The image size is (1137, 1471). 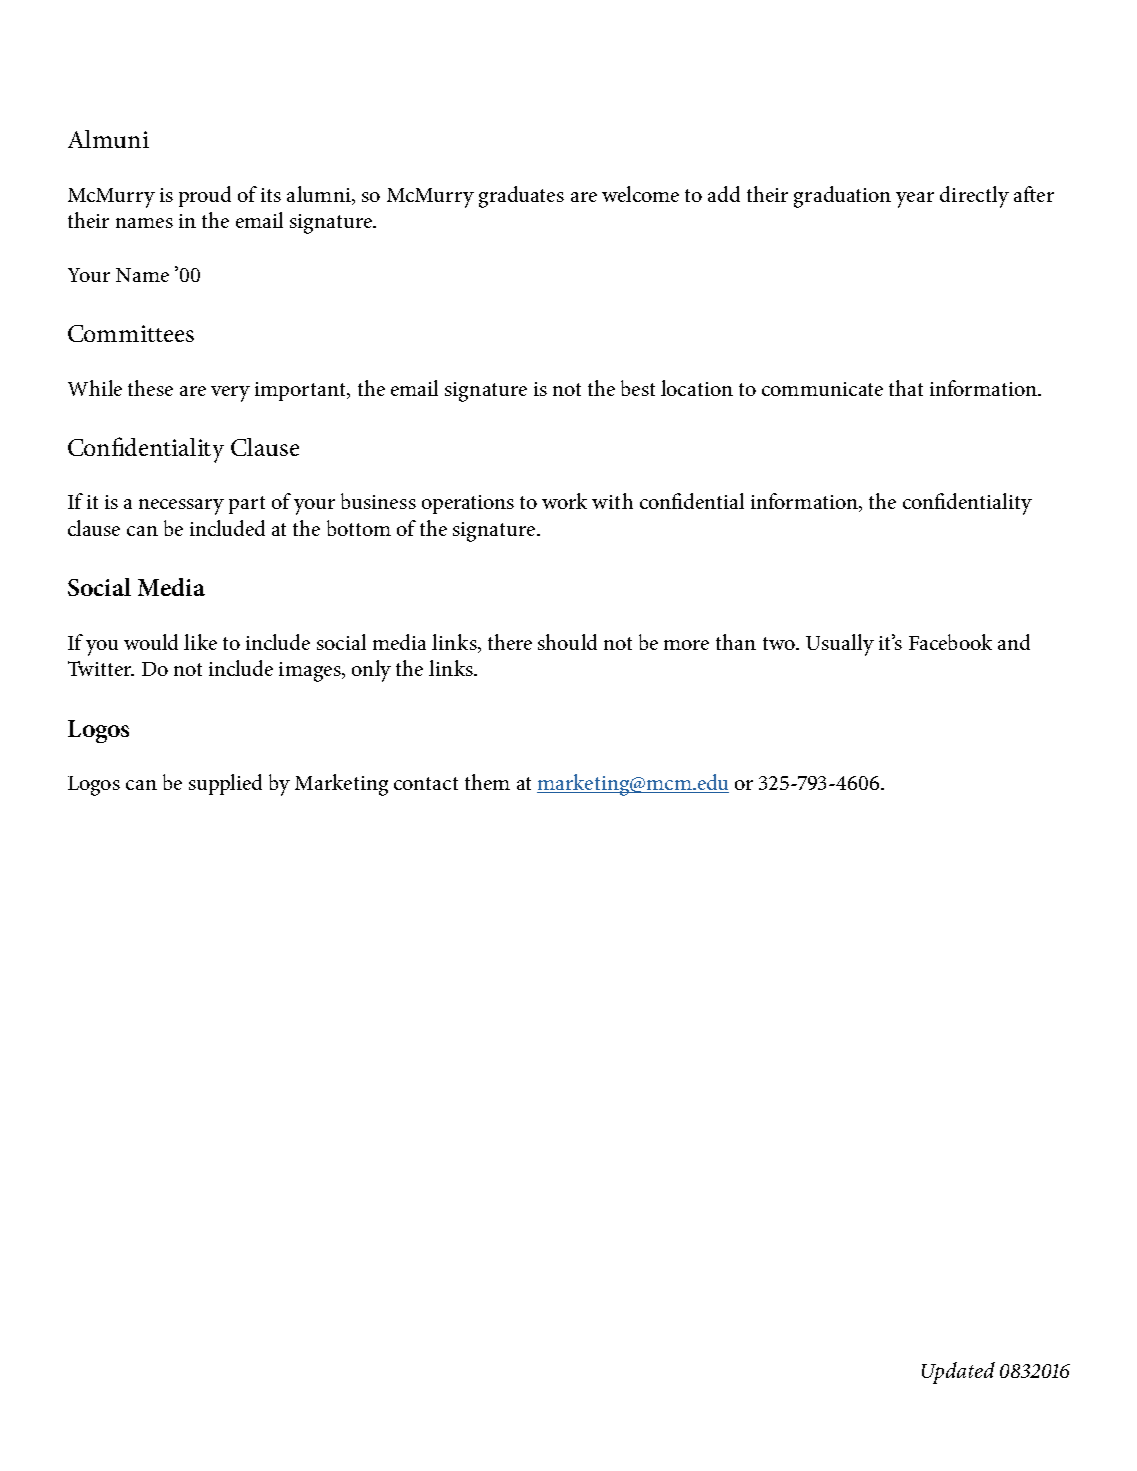 What do you see at coordinates (521, 197) in the document?
I see `graduates` at bounding box center [521, 197].
